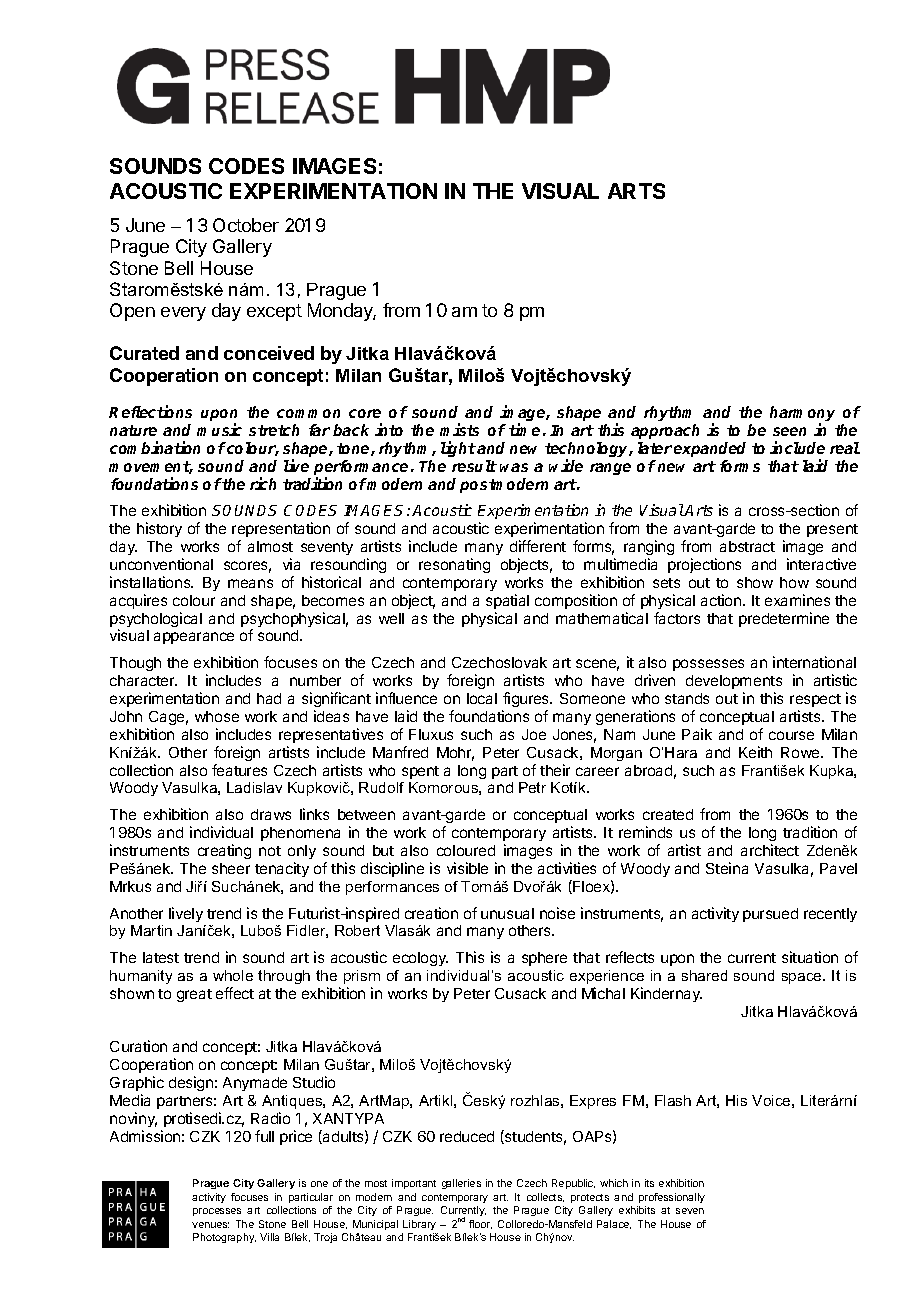  Describe the element at coordinates (482, 698) in the document. I see `local` at that location.
